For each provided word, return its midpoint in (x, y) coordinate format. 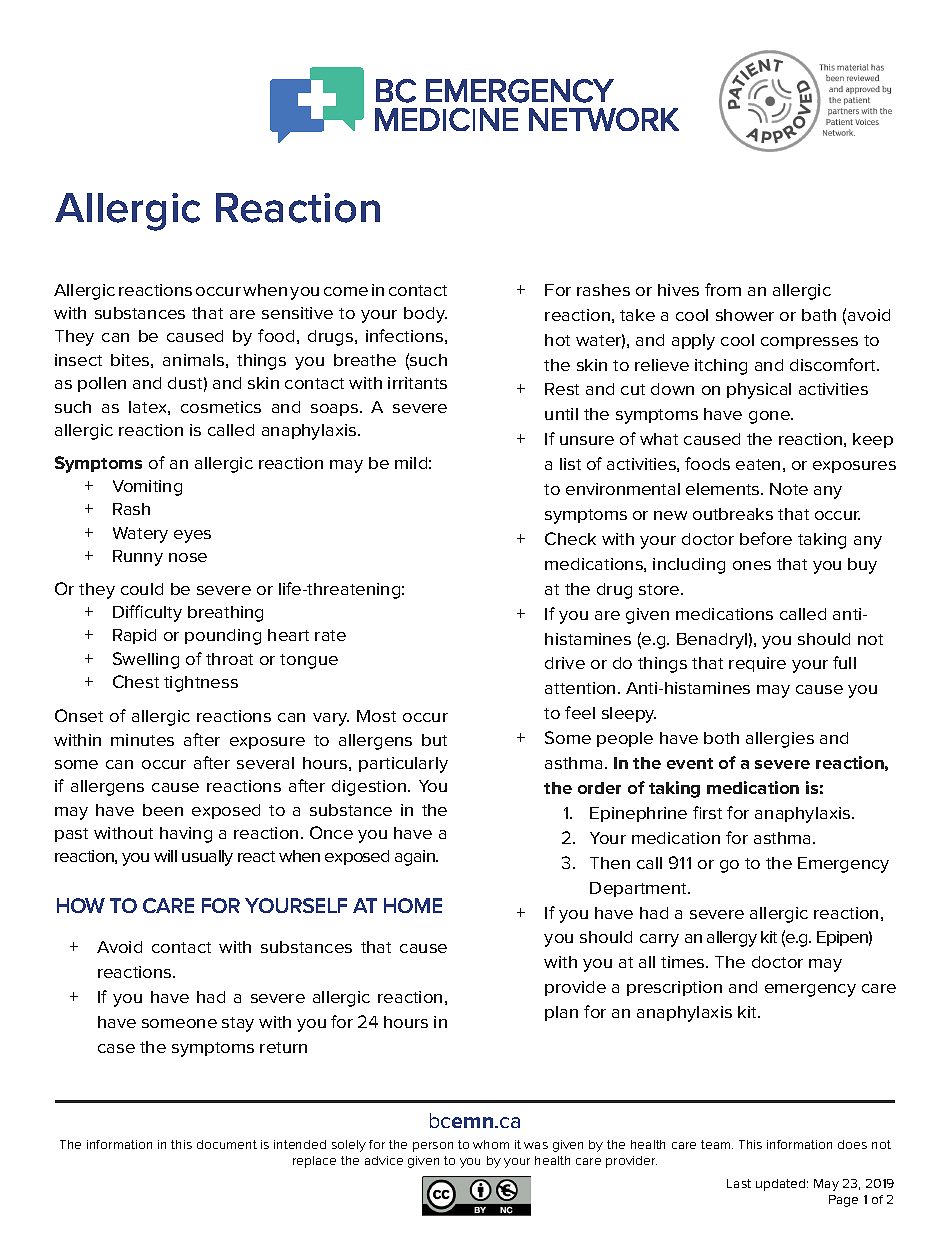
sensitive (297, 313)
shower (745, 315)
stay (238, 1024)
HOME (413, 905)
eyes (192, 536)
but (434, 740)
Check (570, 538)
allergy (732, 939)
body (425, 315)
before (766, 538)
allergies (780, 740)
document (227, 1144)
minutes (142, 740)
